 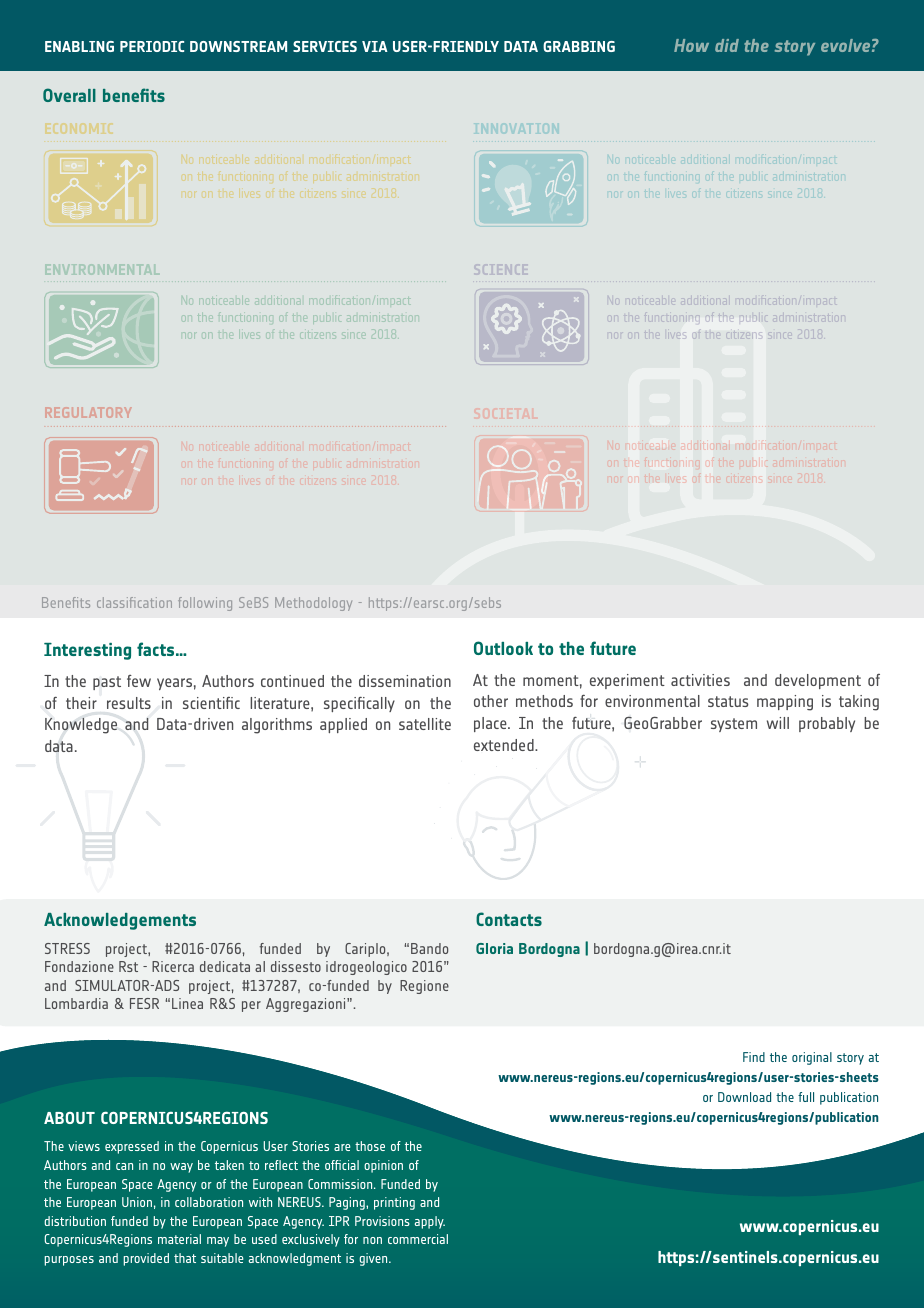 I want to click on Contacts, so click(x=509, y=919).
